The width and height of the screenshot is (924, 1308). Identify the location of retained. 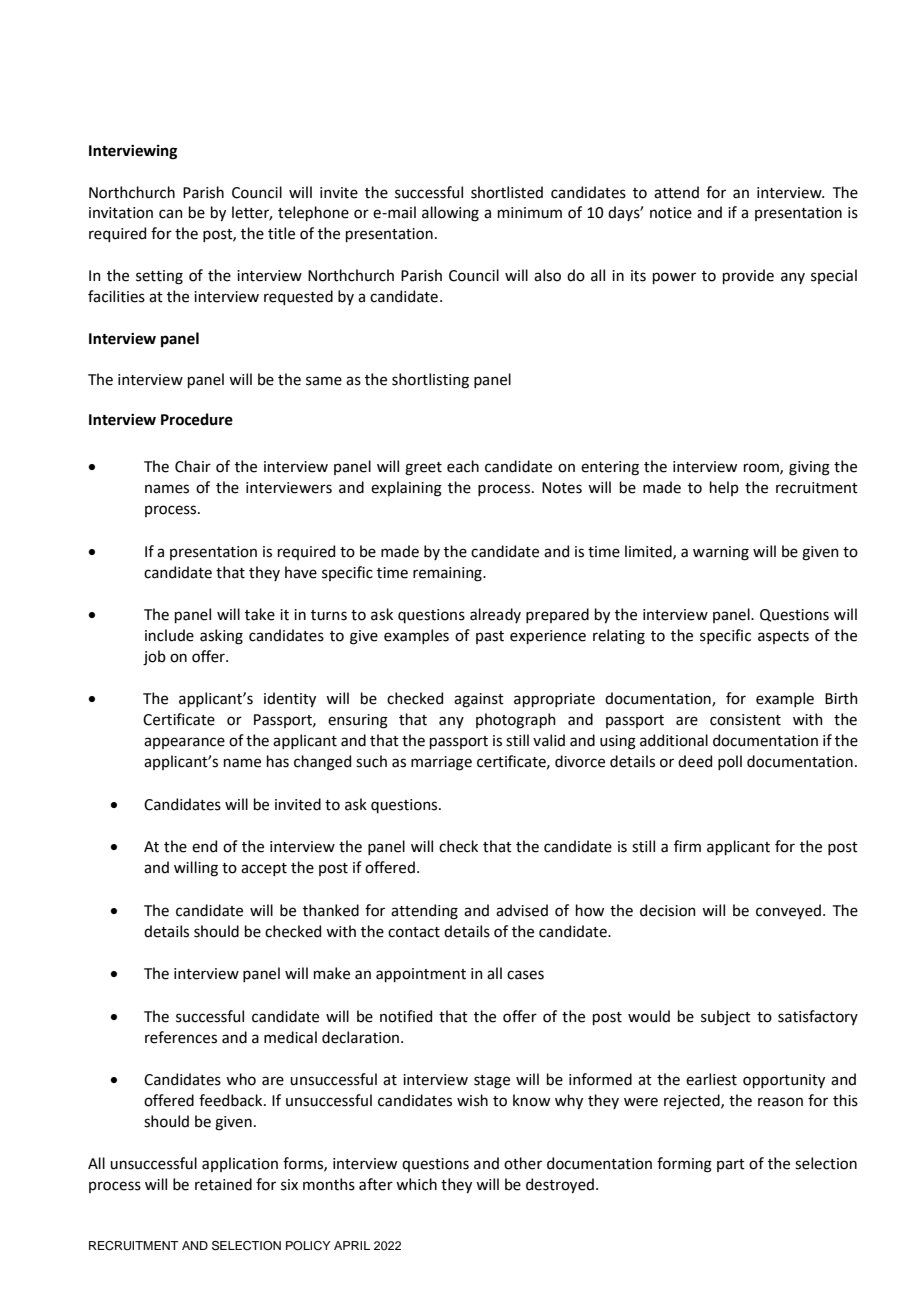
(223, 1184).
